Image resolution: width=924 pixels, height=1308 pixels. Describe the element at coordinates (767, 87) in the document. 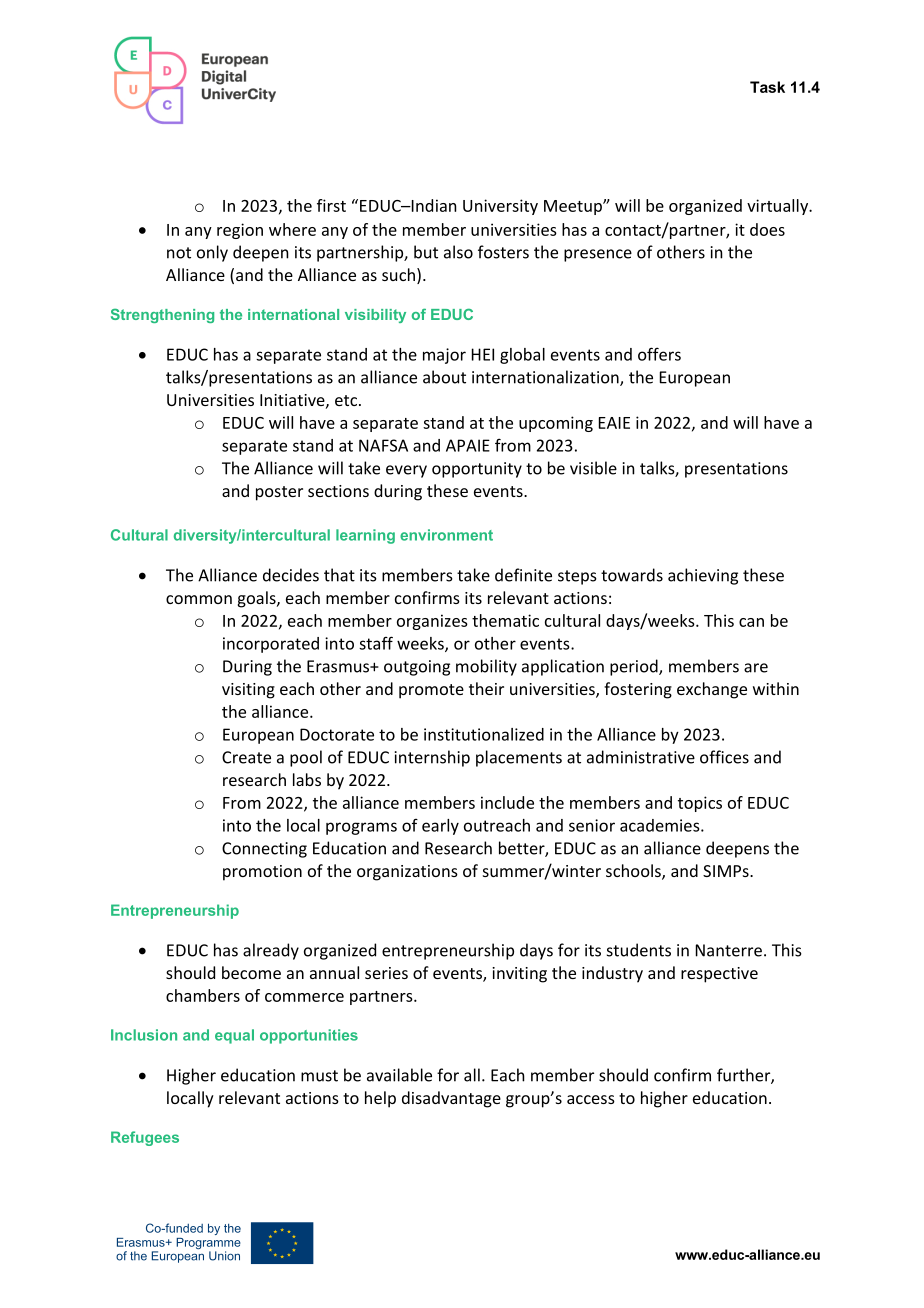

I see `Task` at that location.
